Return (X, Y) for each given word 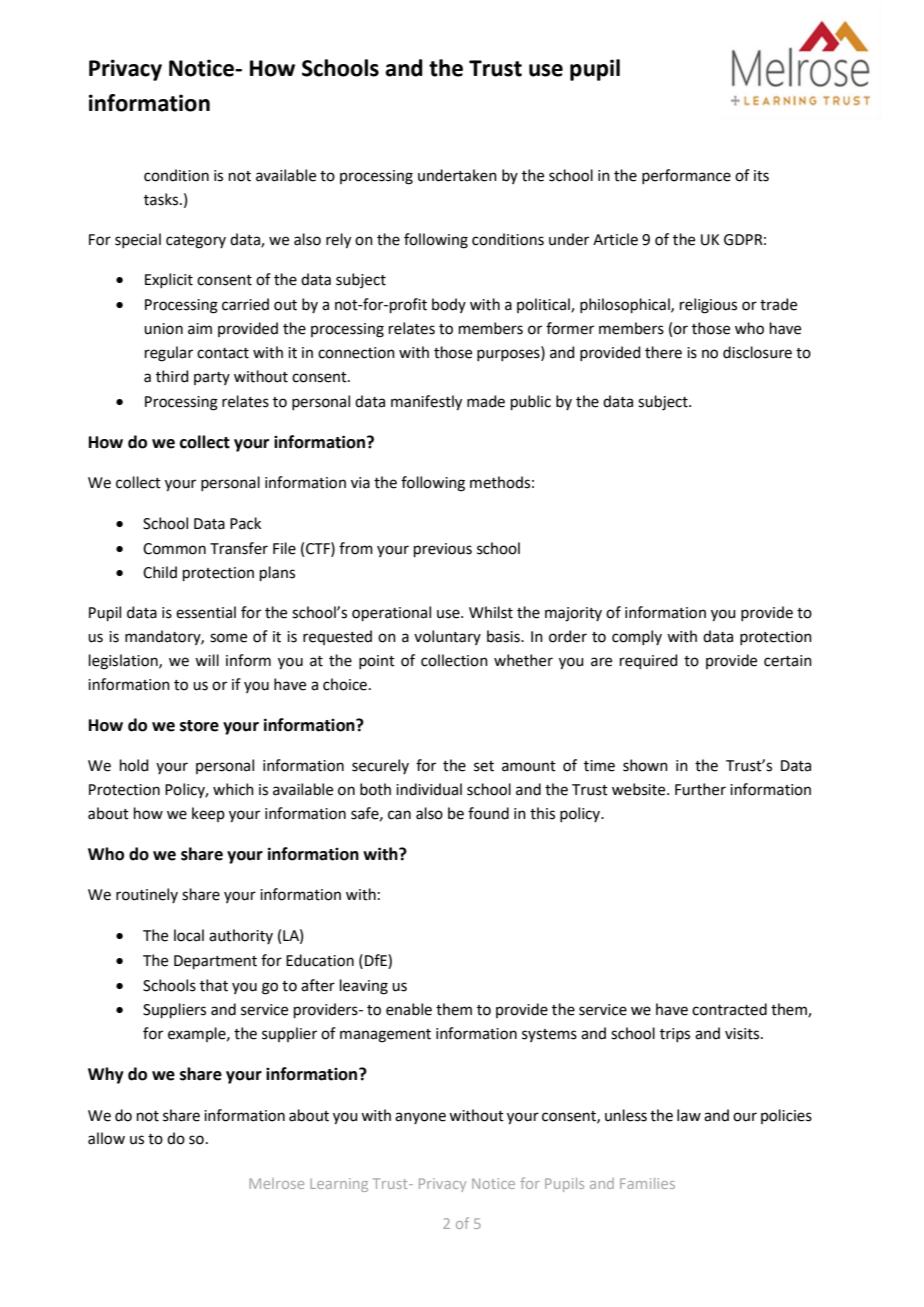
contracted (729, 1009)
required (649, 661)
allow (106, 1138)
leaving (364, 987)
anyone (420, 1118)
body (449, 305)
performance (686, 176)
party (212, 378)
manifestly (426, 403)
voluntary (447, 637)
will (207, 660)
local (189, 935)
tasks (162, 199)
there (663, 352)
